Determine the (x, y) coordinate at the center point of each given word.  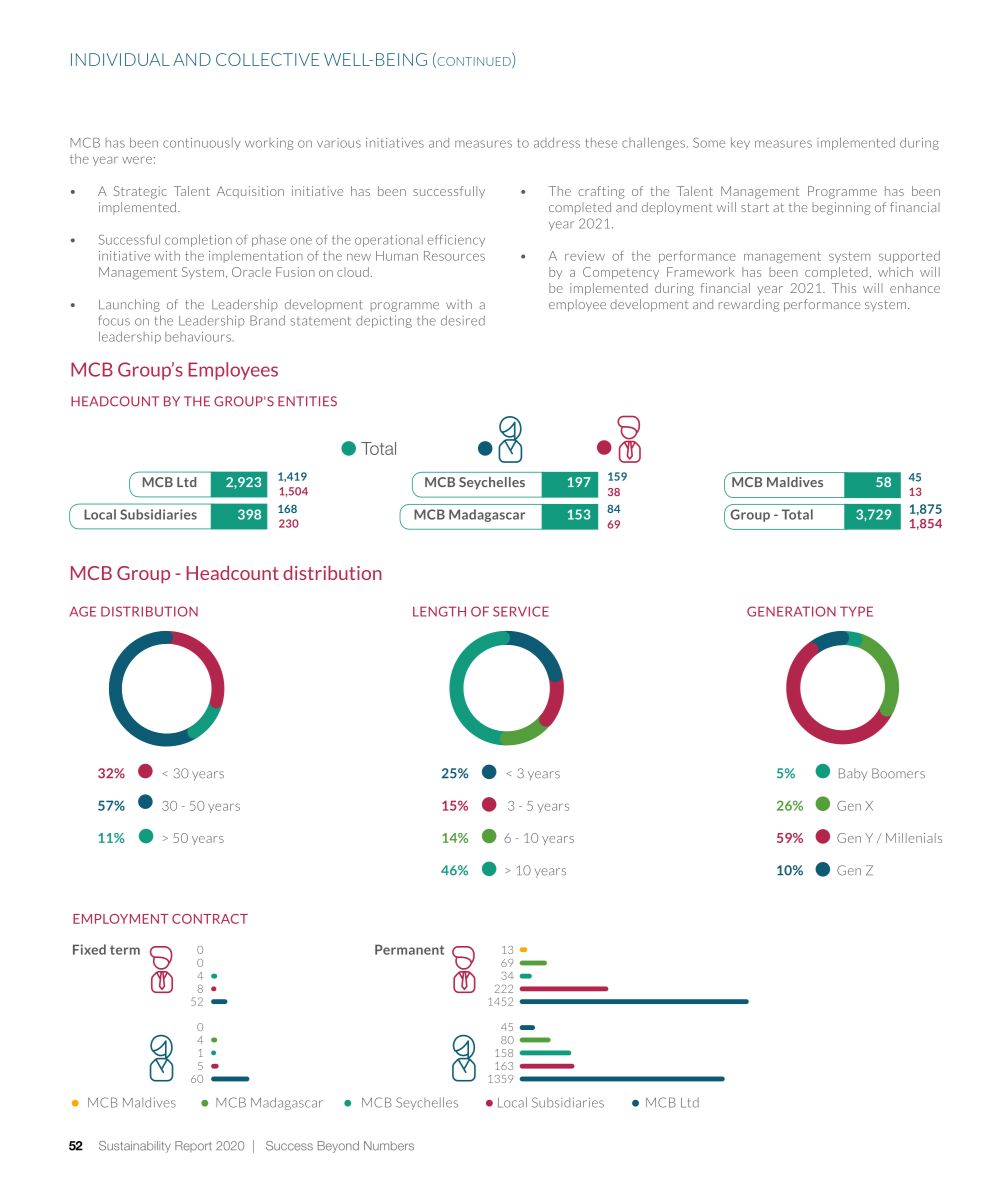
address (557, 142)
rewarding (749, 305)
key (740, 143)
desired (463, 320)
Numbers (389, 1146)
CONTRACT (210, 919)
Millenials (914, 838)
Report (193, 1146)
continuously (202, 144)
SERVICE (521, 611)
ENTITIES (307, 401)
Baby (853, 774)
